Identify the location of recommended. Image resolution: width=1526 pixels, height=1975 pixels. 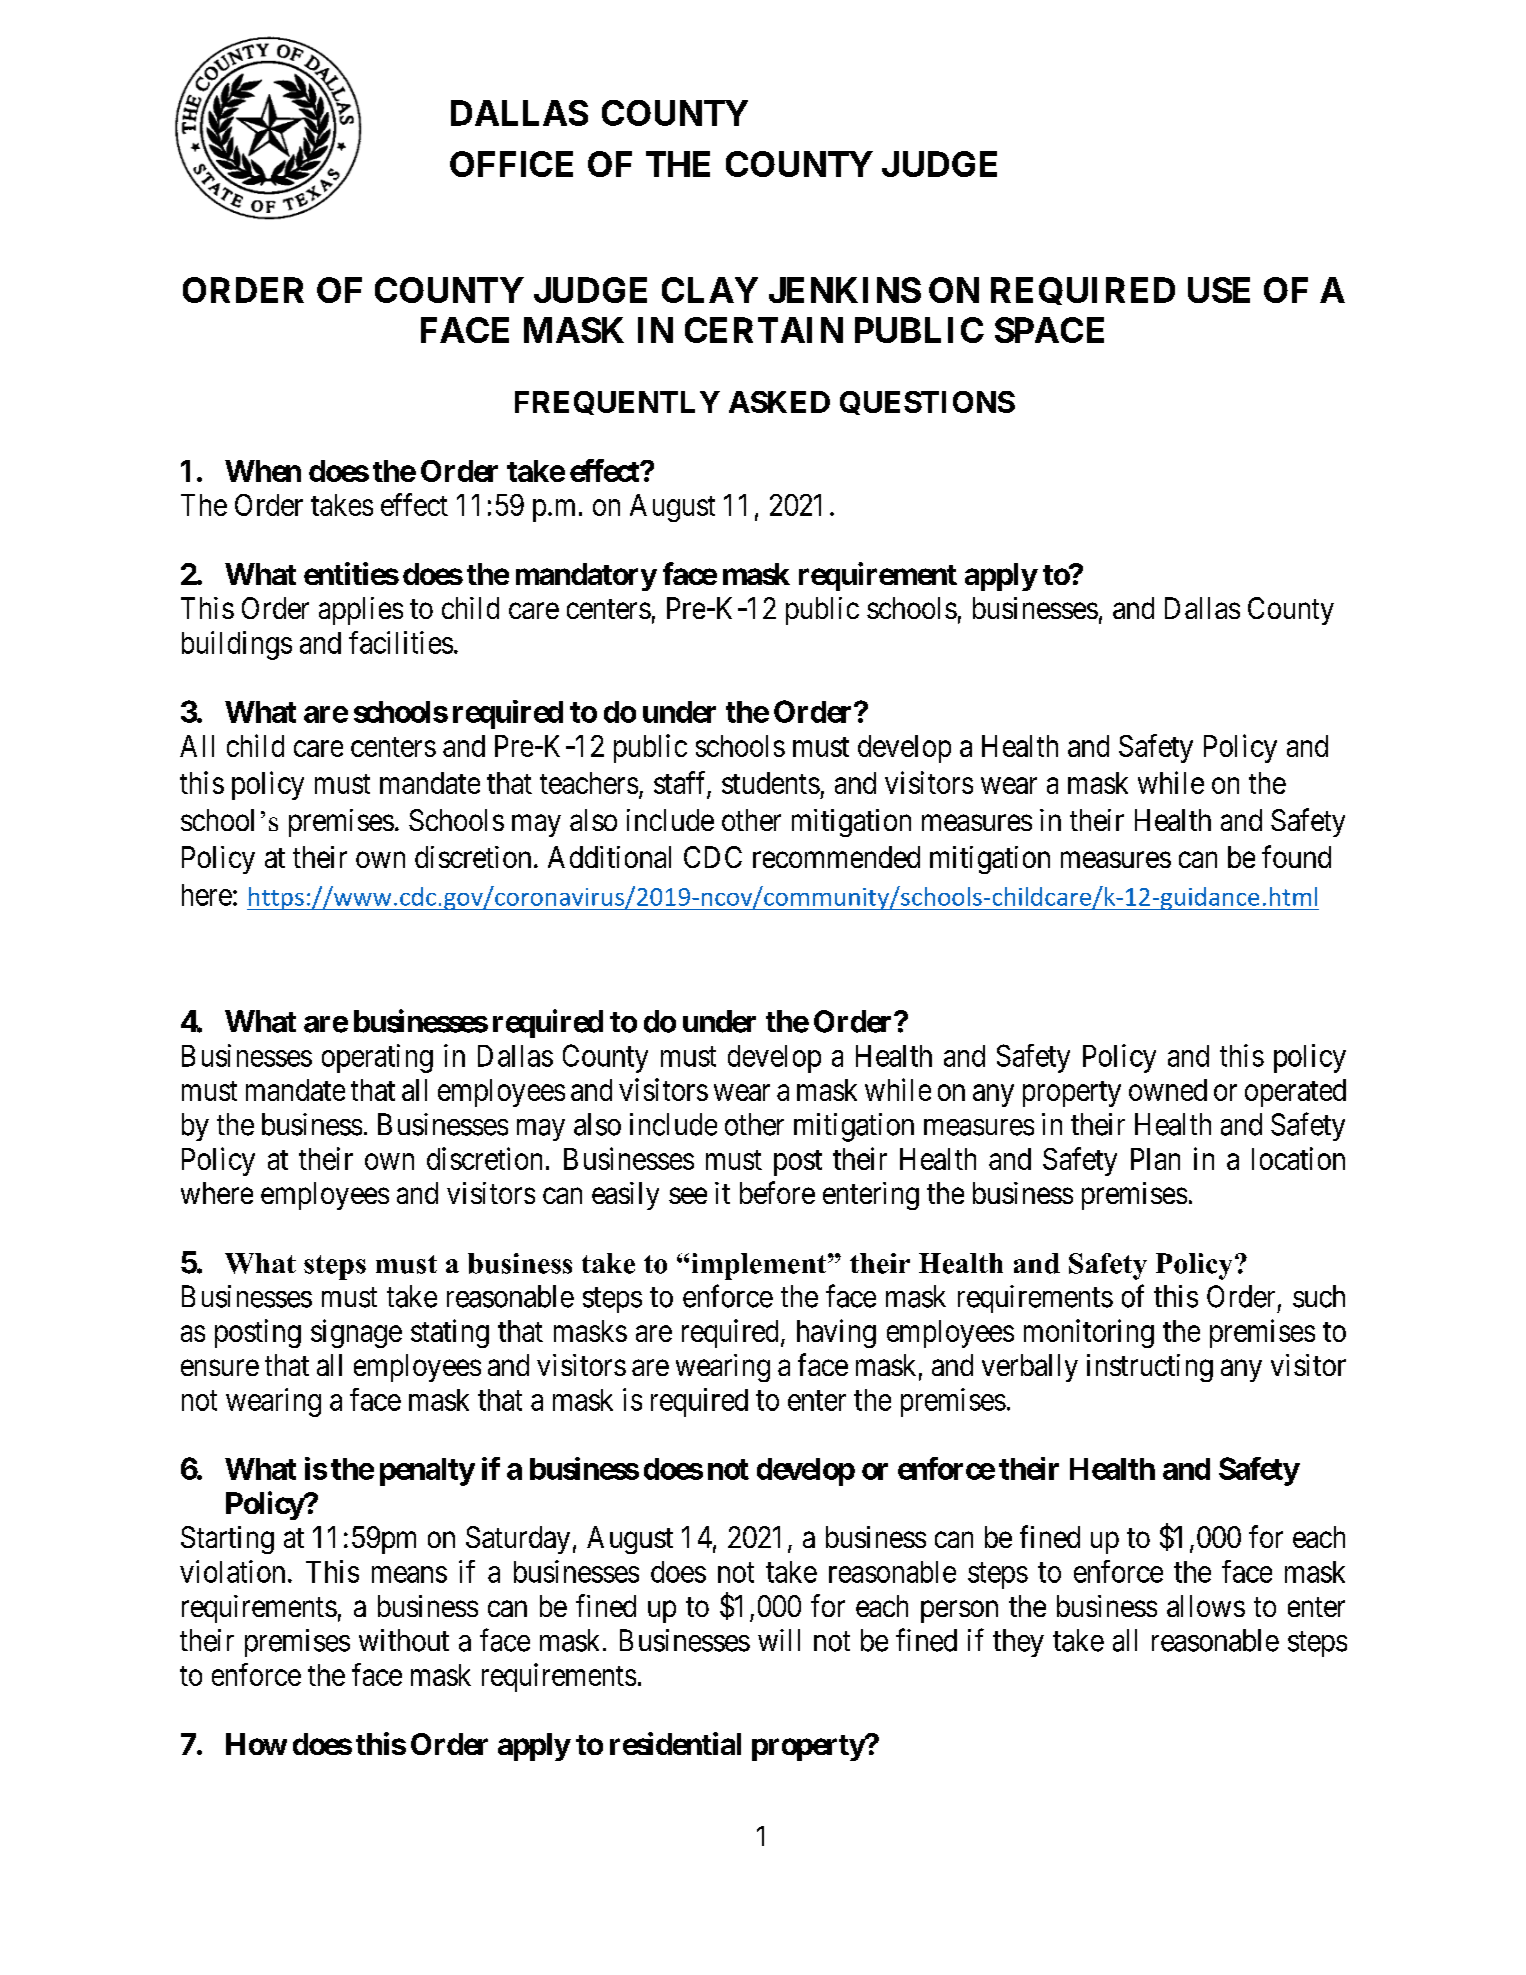
(836, 857).
